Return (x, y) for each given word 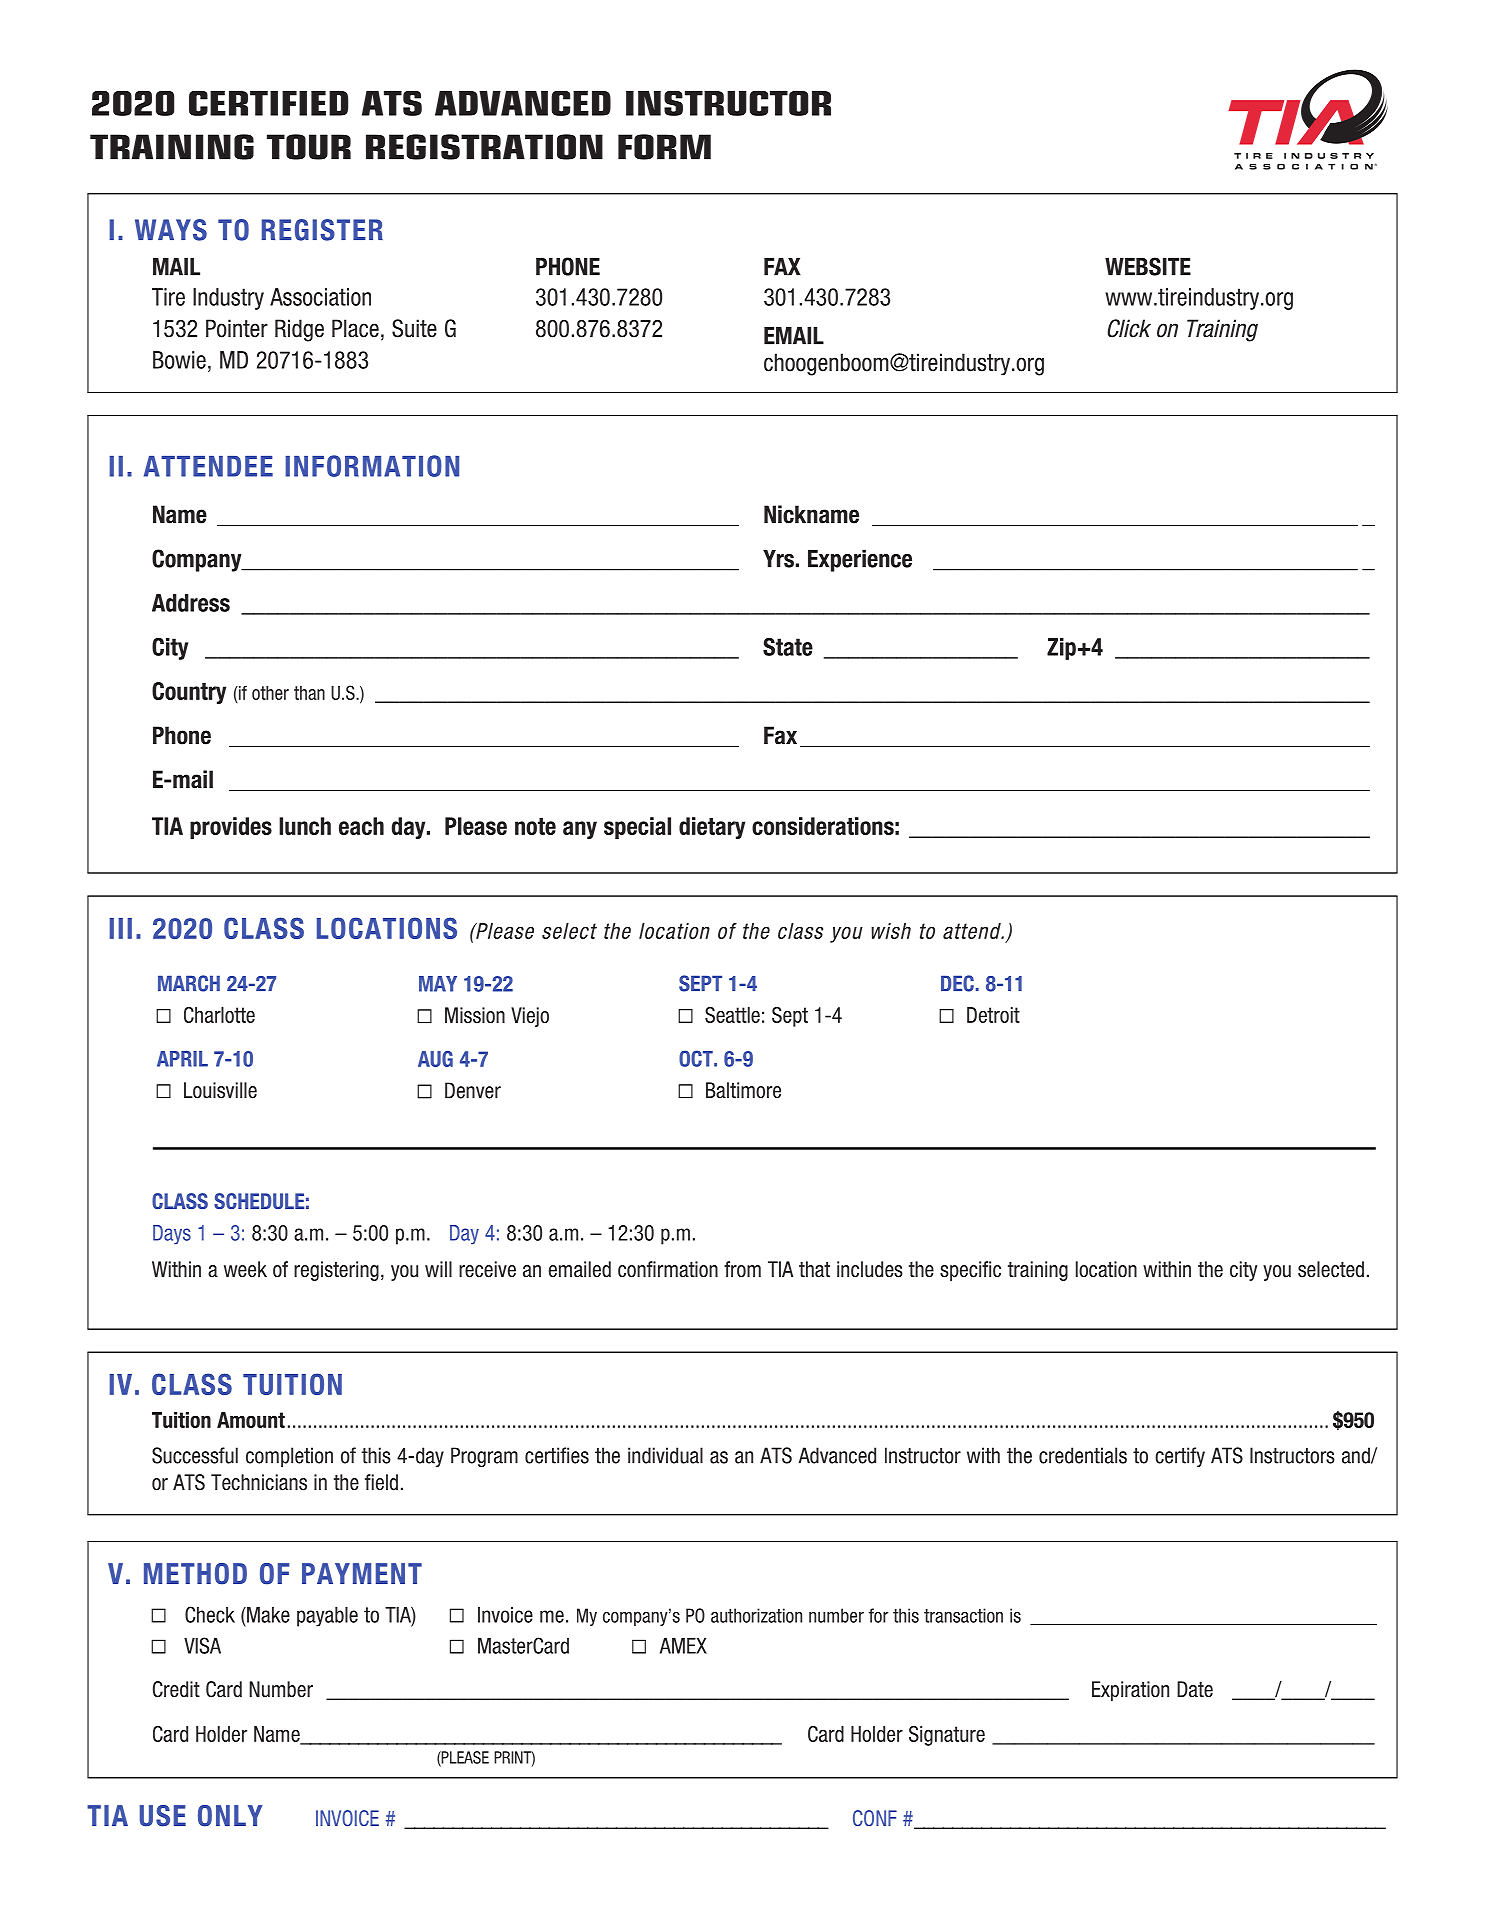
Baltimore (743, 1090)
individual (665, 1455)
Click (1129, 328)
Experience (860, 560)
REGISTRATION (484, 147)
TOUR (309, 147)
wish (891, 931)
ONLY (230, 1816)
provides (231, 828)
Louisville (220, 1090)
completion (289, 1457)
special (637, 828)
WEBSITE (1148, 266)
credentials (1083, 1455)
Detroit (993, 1015)
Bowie (179, 360)
